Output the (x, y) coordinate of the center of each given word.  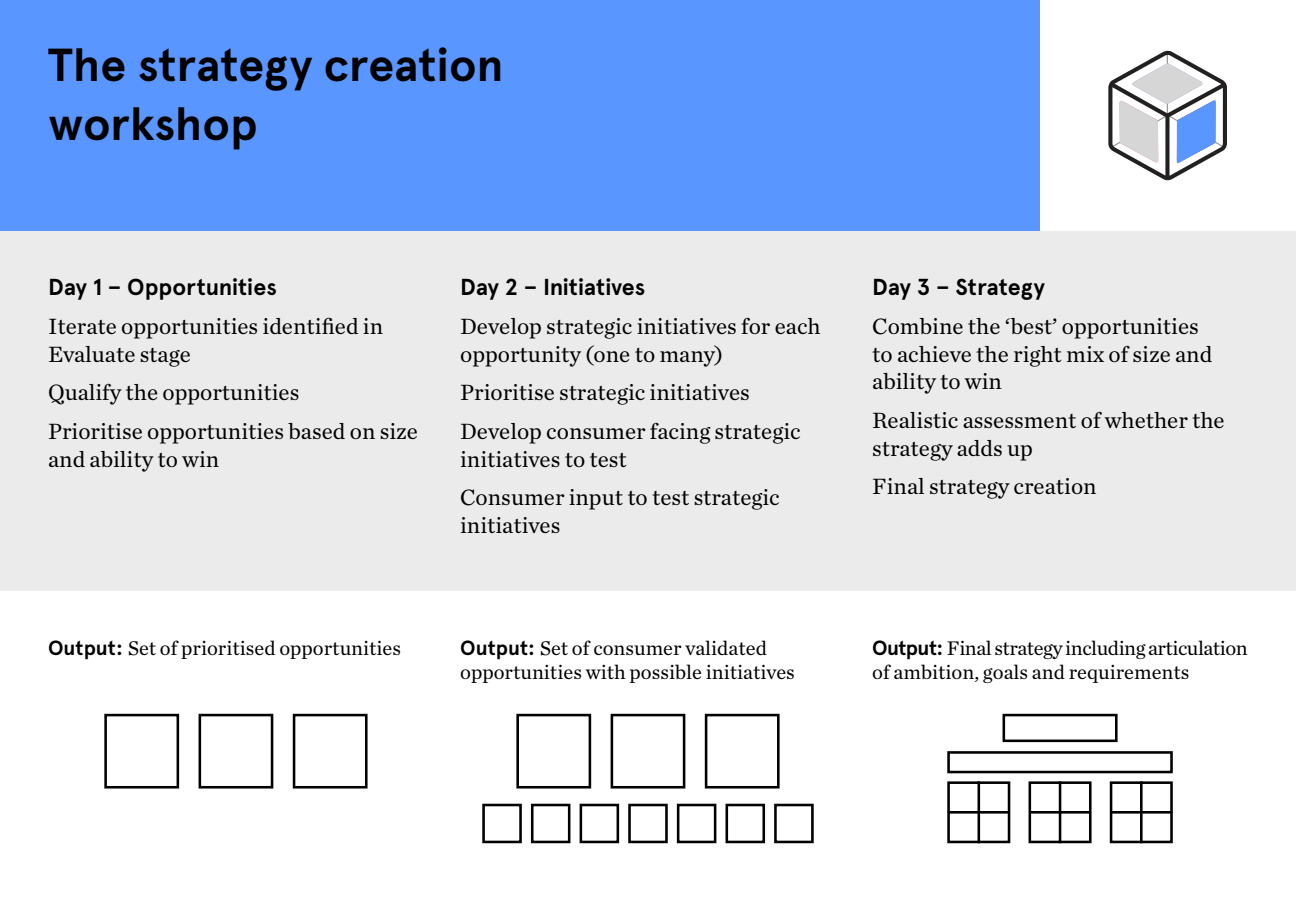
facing (680, 433)
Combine (918, 326)
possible (665, 673)
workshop (152, 128)
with (606, 671)
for (755, 325)
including (1106, 649)
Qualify (85, 394)
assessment (1019, 421)
